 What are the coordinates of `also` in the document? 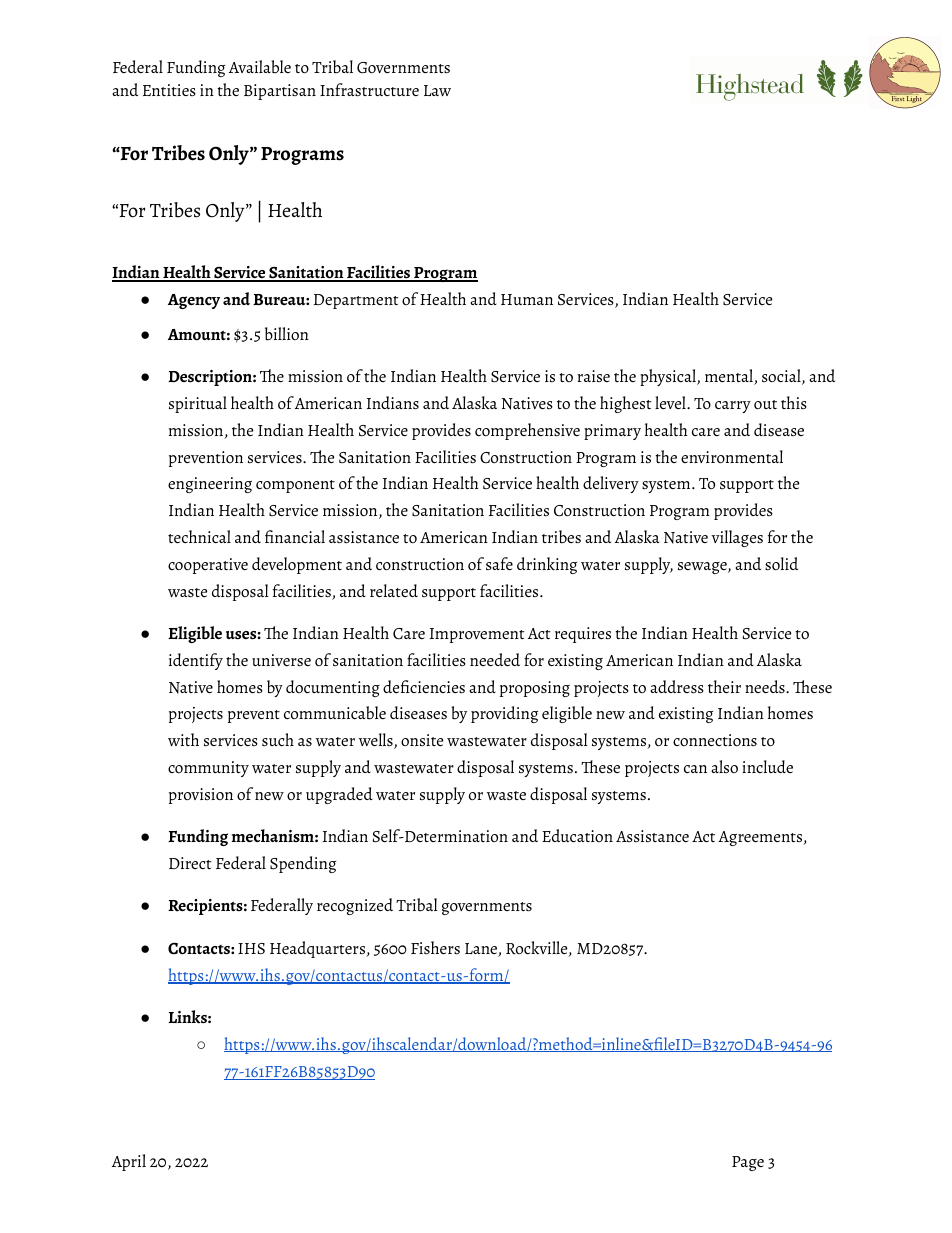 It's located at (724, 766).
